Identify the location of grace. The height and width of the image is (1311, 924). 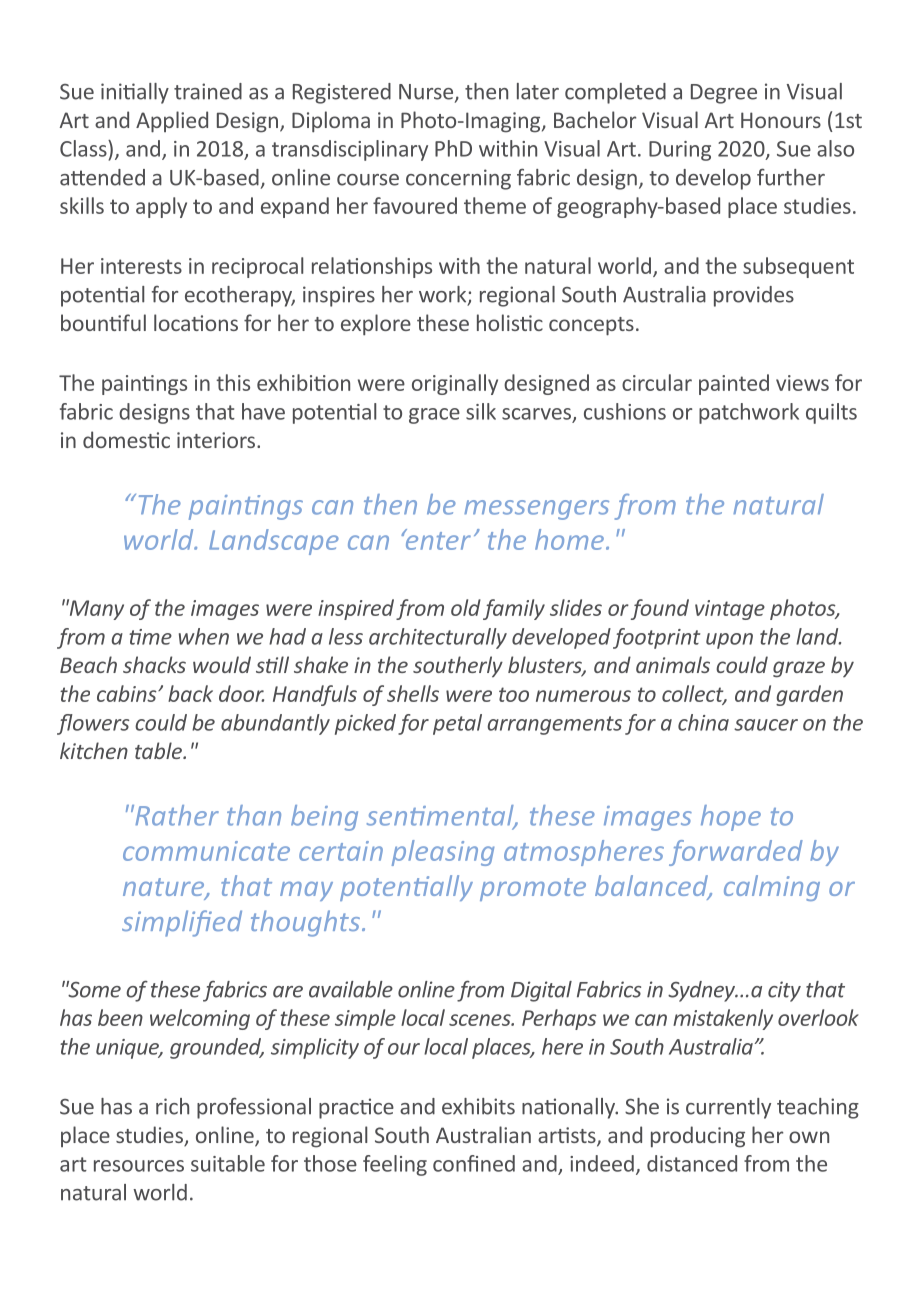
(434, 416).
